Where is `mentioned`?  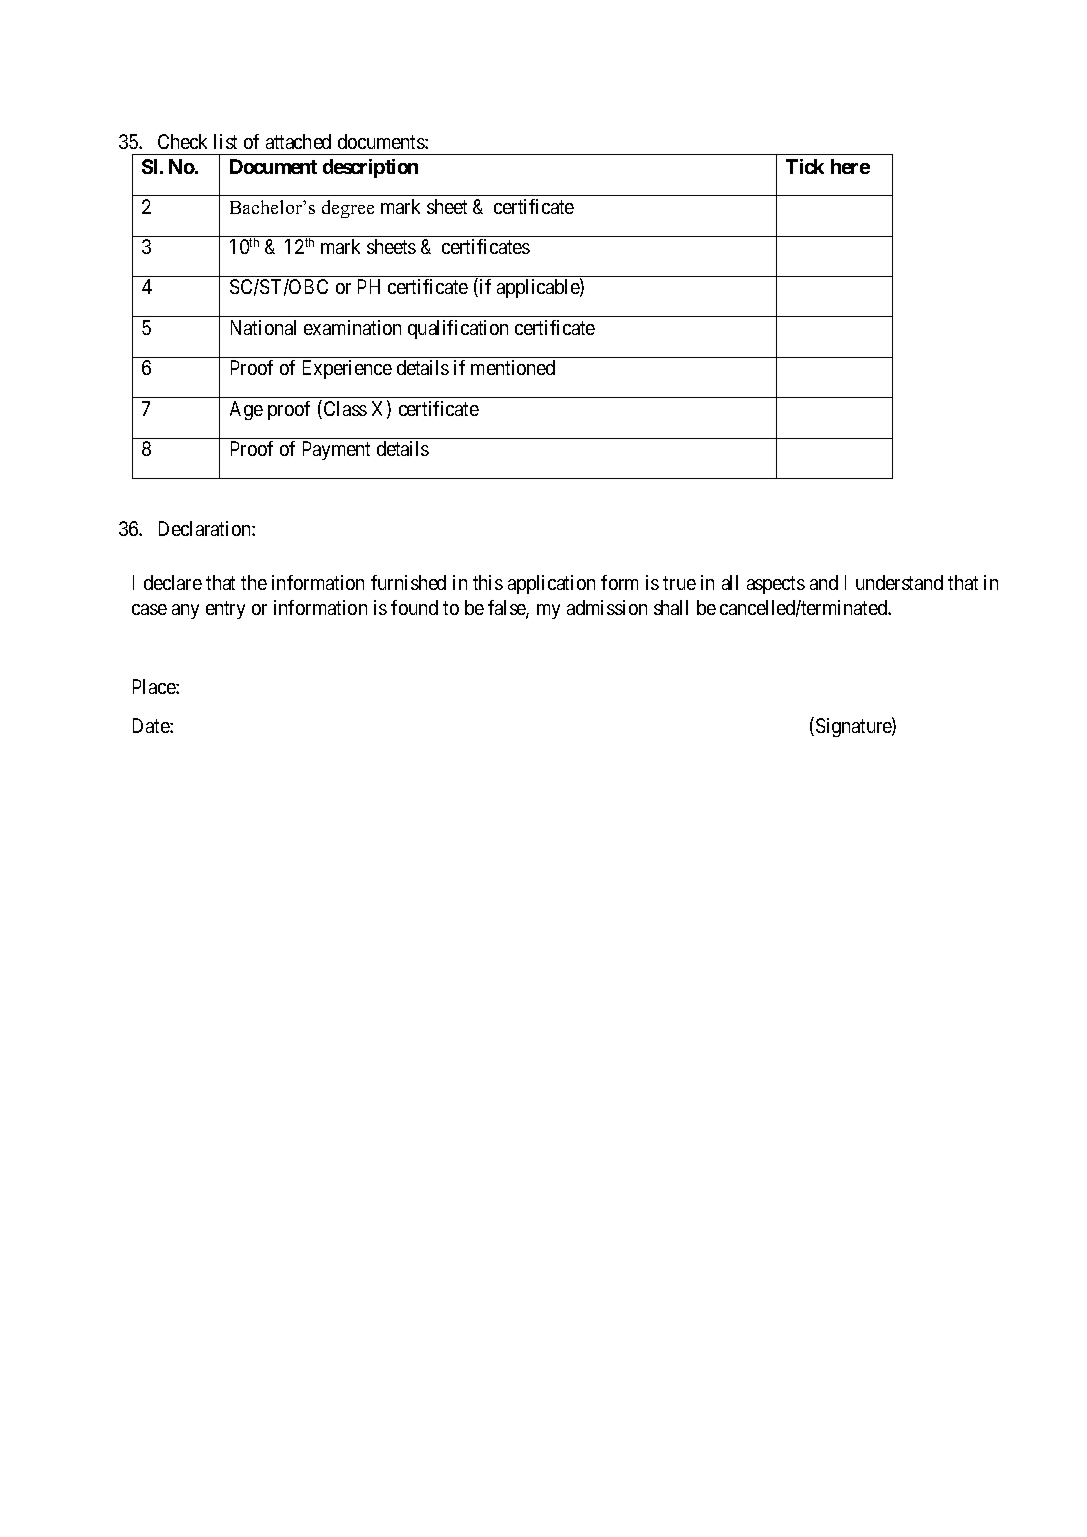 mentioned is located at coordinates (513, 367).
